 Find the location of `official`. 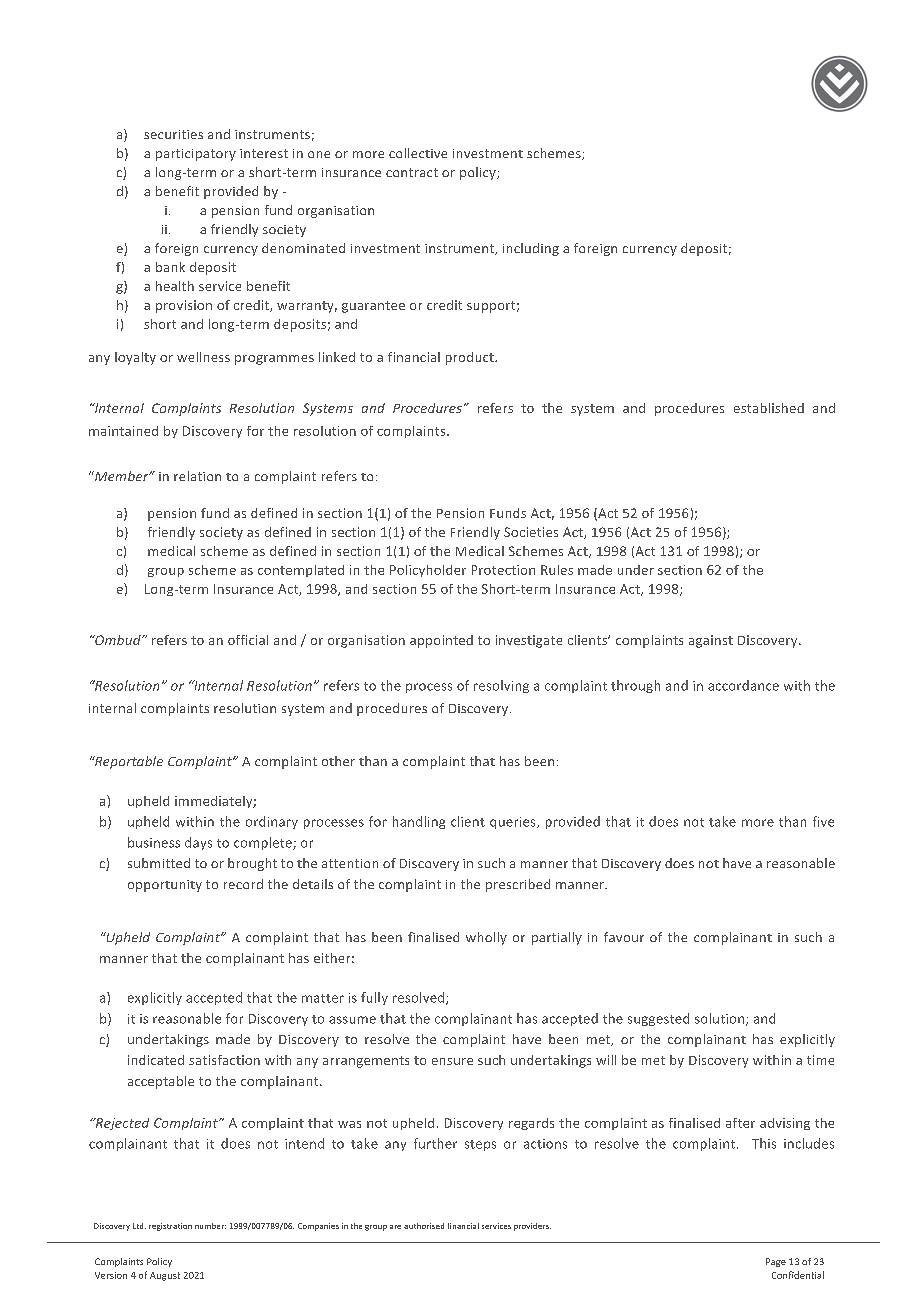

official is located at coordinates (248, 640).
